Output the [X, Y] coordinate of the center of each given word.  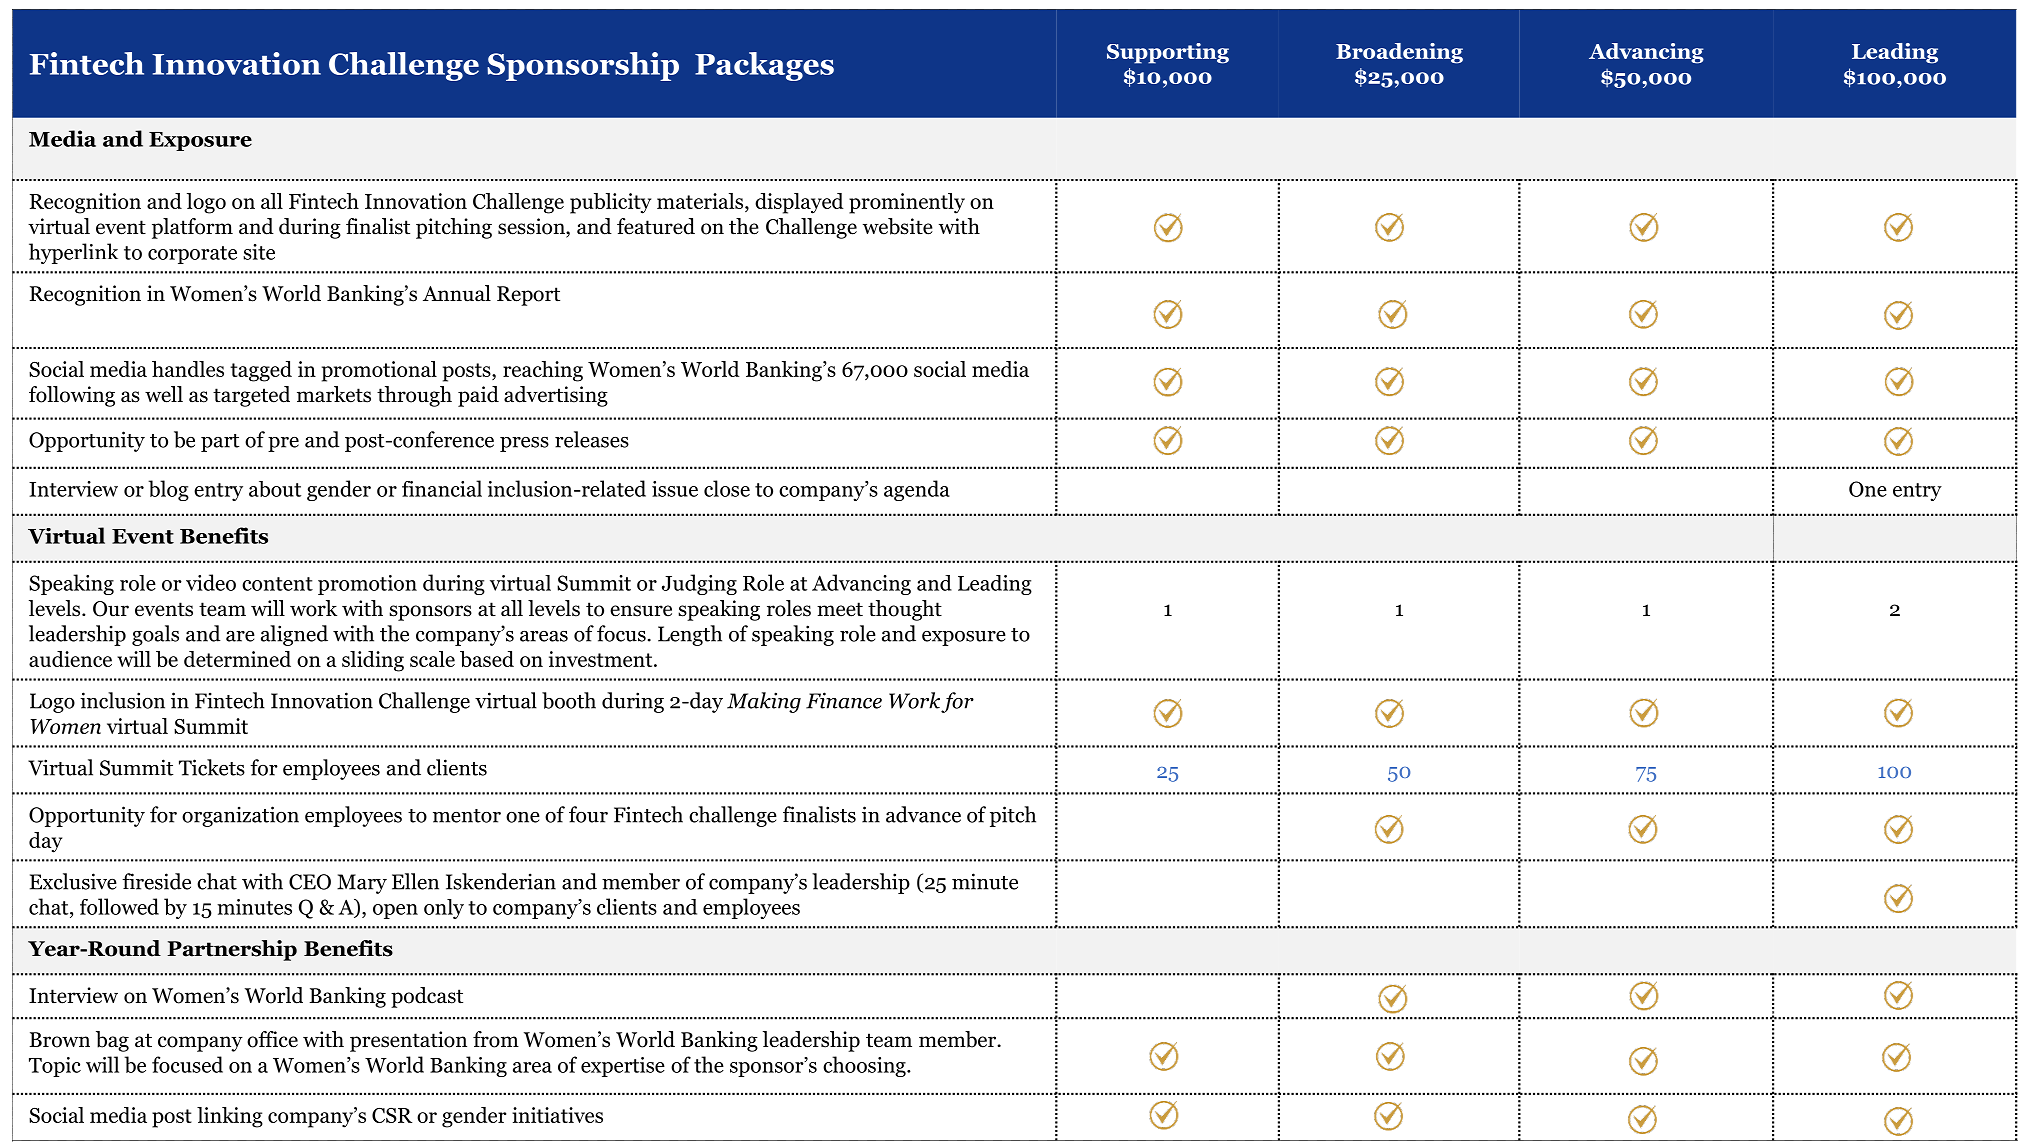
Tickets [212, 767]
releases [592, 439]
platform [192, 228]
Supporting [1168, 53]
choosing [865, 1066]
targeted [251, 396]
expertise [623, 1067]
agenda [917, 490]
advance [923, 814]
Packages [764, 66]
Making [764, 702]
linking [230, 1117]
